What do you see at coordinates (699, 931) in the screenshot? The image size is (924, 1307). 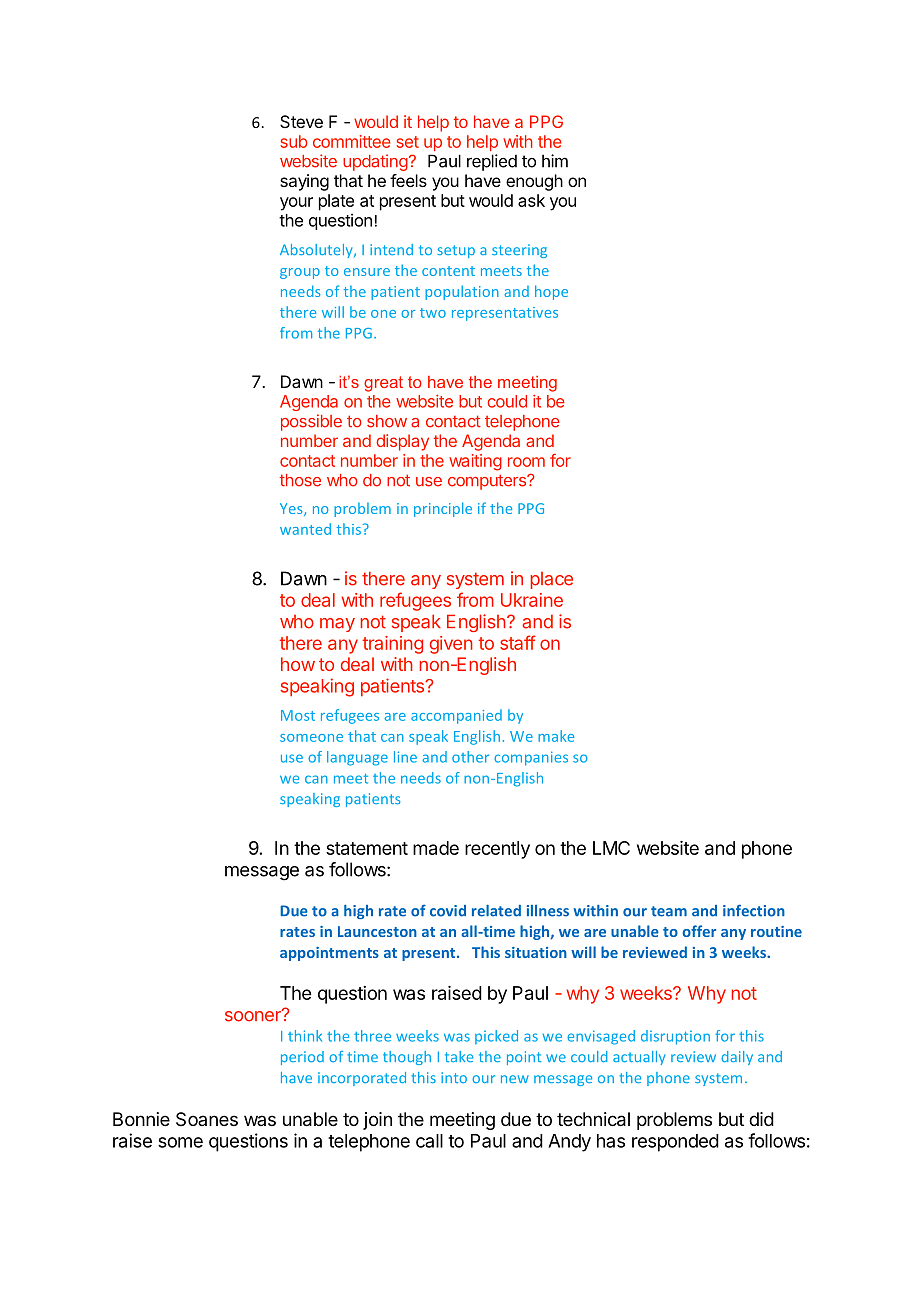 I see `offer` at bounding box center [699, 931].
